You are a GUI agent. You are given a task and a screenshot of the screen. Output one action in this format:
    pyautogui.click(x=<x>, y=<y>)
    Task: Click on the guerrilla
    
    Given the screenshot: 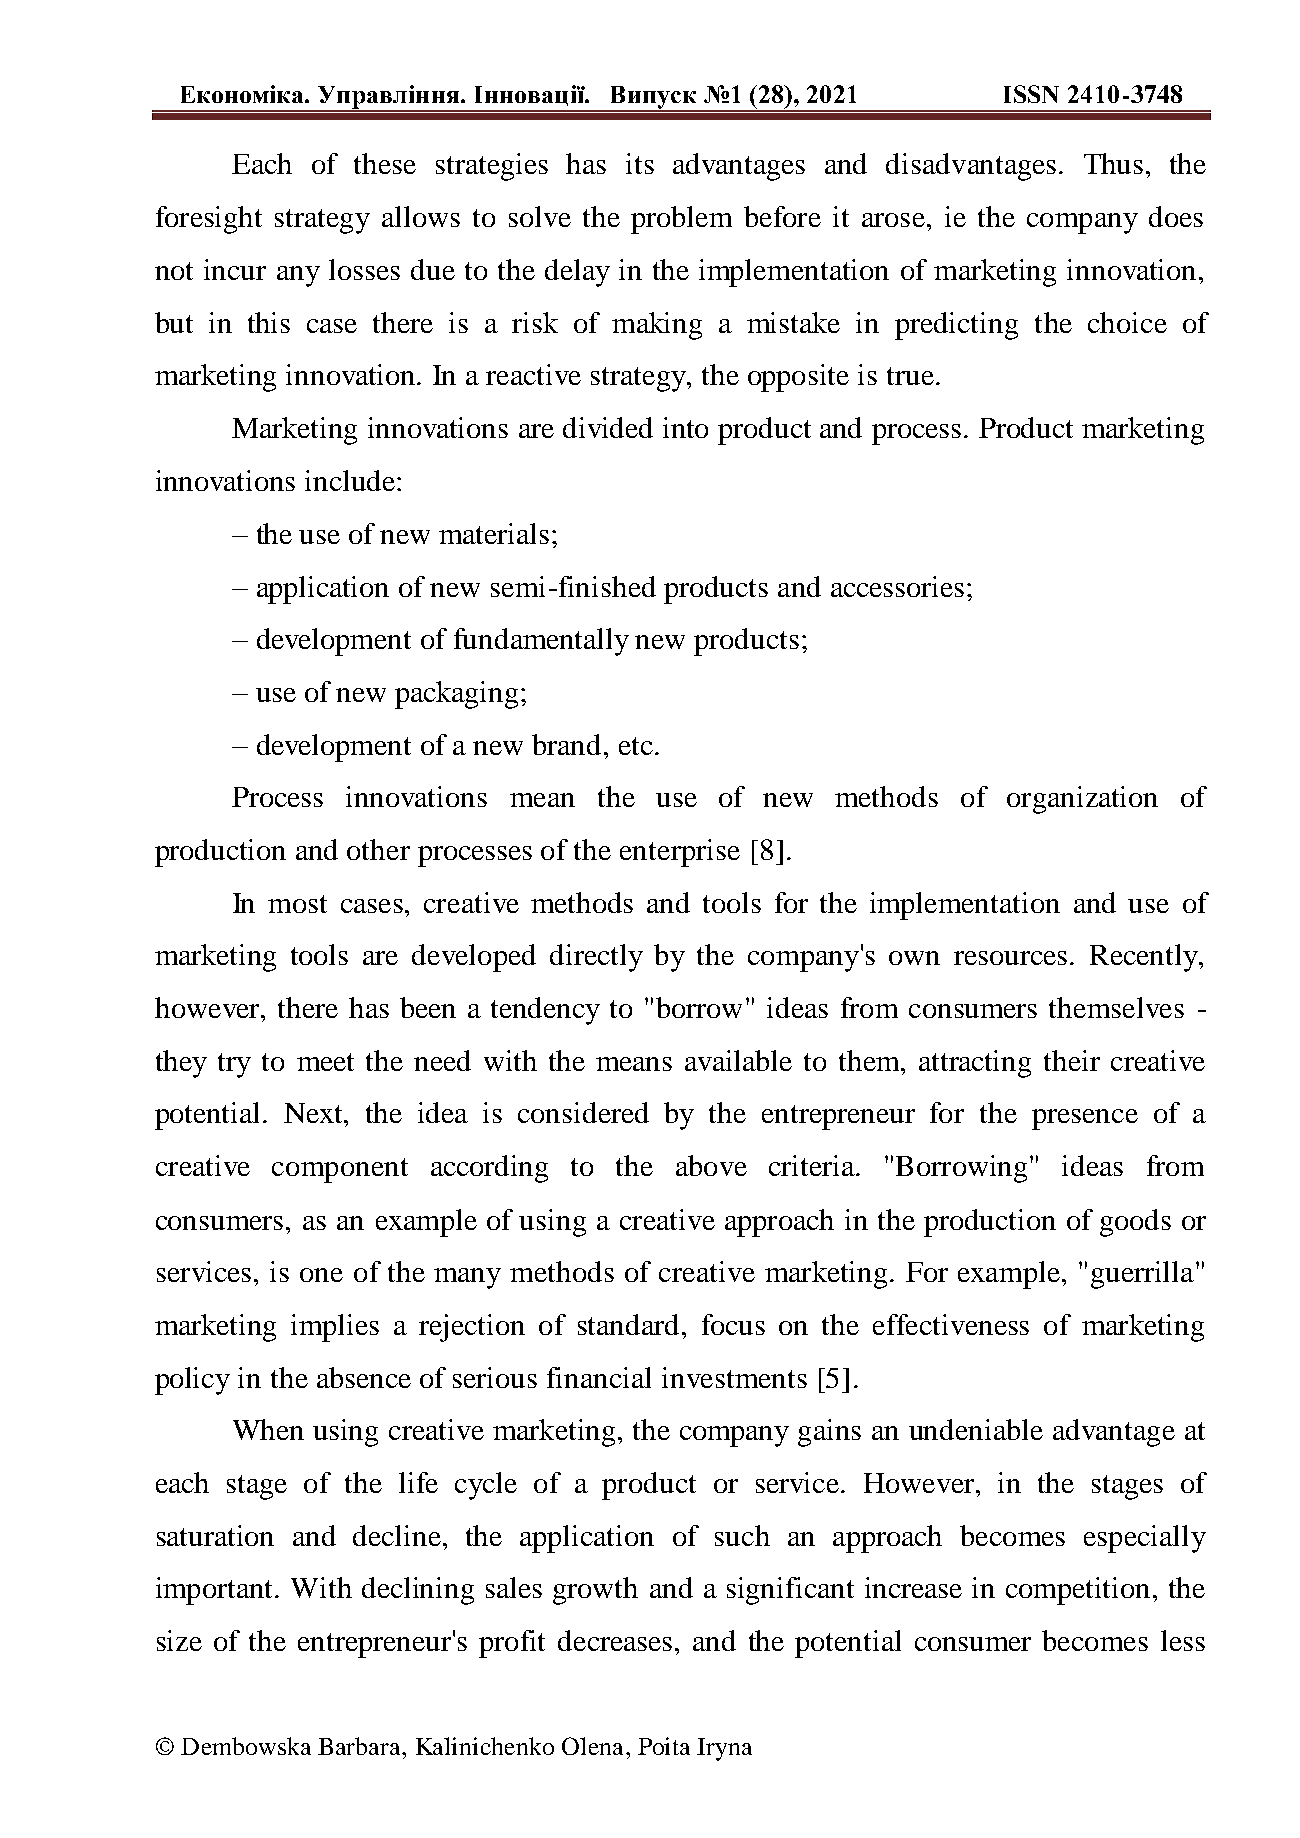 What is the action you would take?
    pyautogui.click(x=1142, y=1275)
